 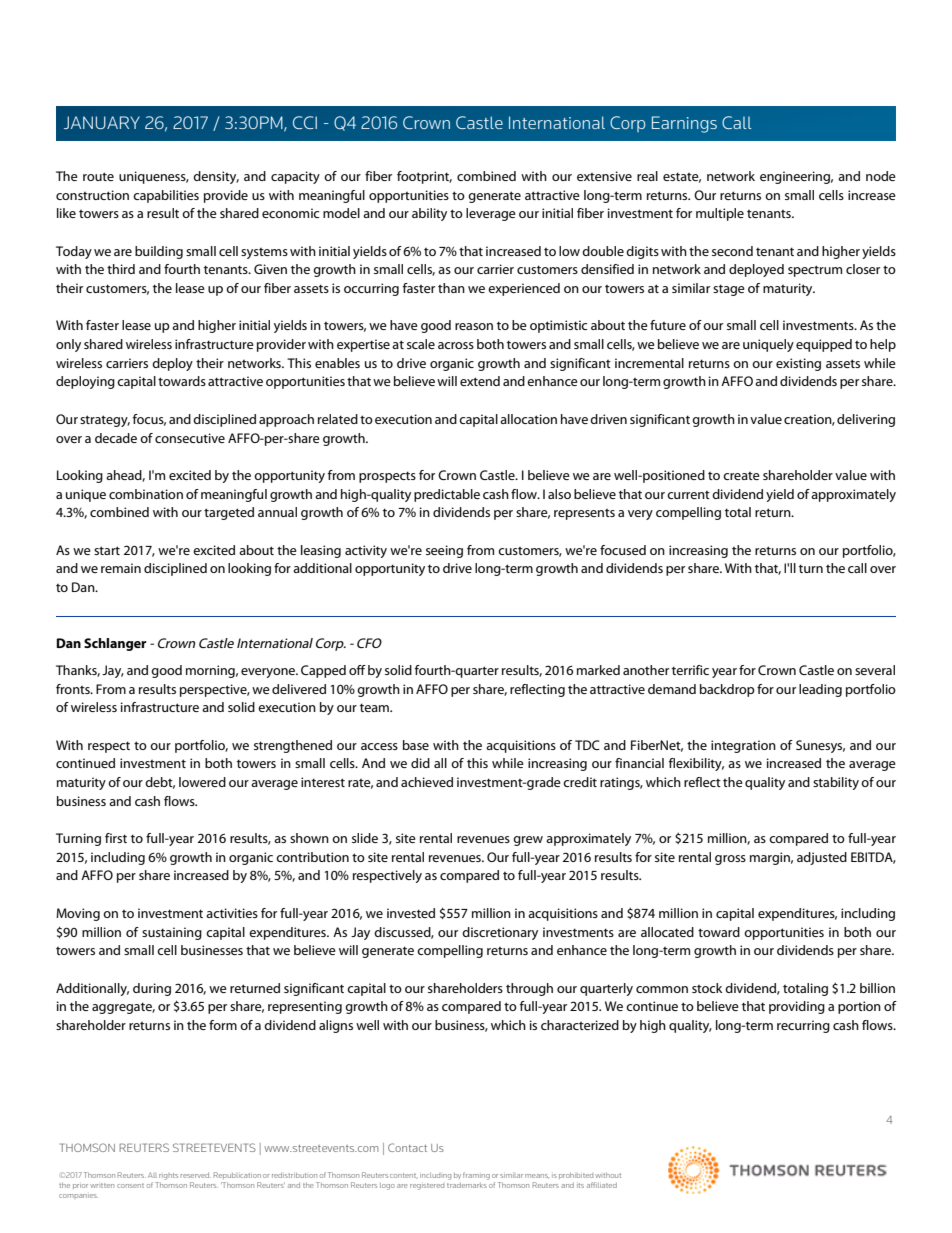 What do you see at coordinates (500, 933) in the screenshot?
I see `discretionary` at bounding box center [500, 933].
